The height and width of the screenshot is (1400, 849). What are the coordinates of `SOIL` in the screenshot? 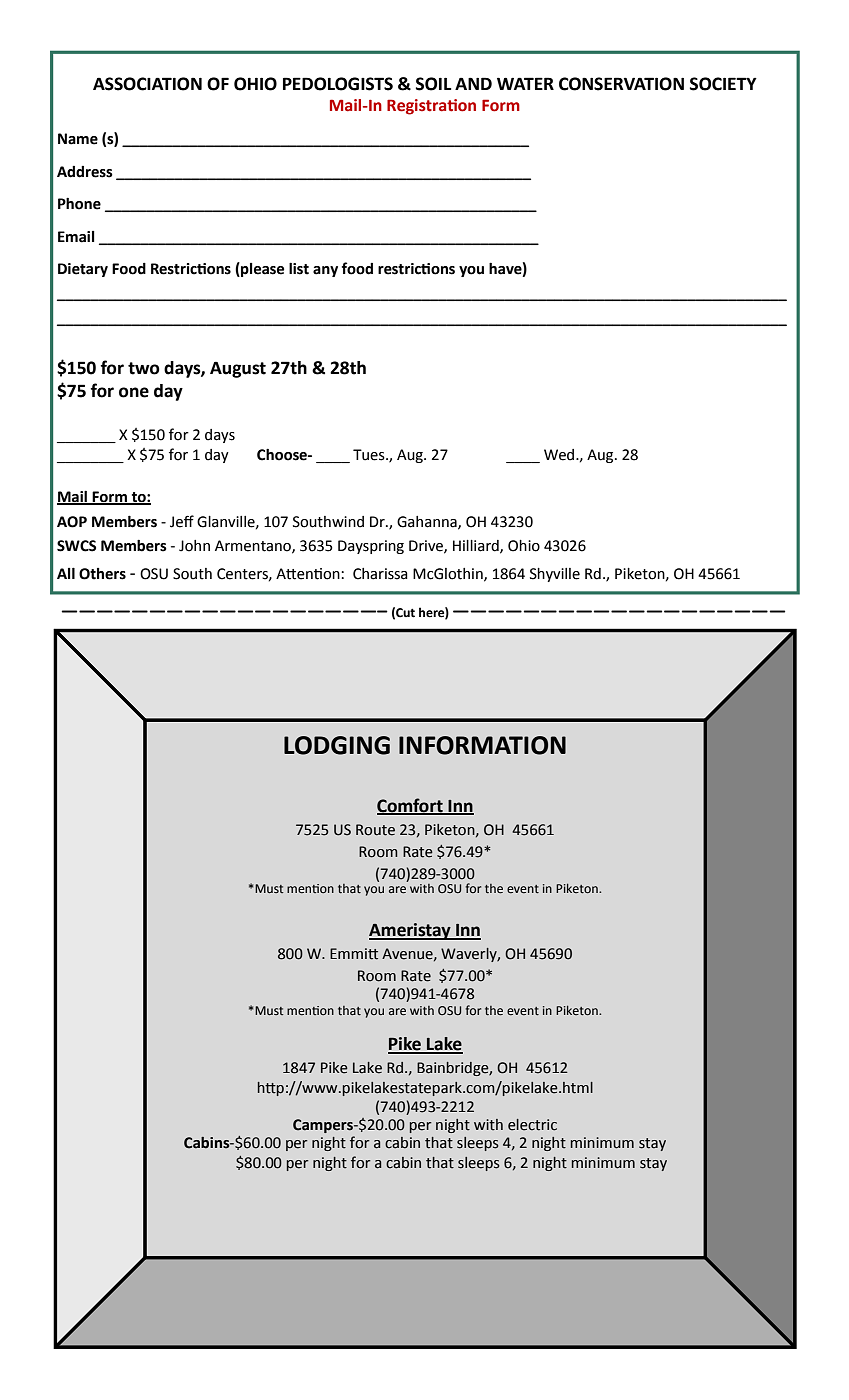 It's located at (434, 84).
